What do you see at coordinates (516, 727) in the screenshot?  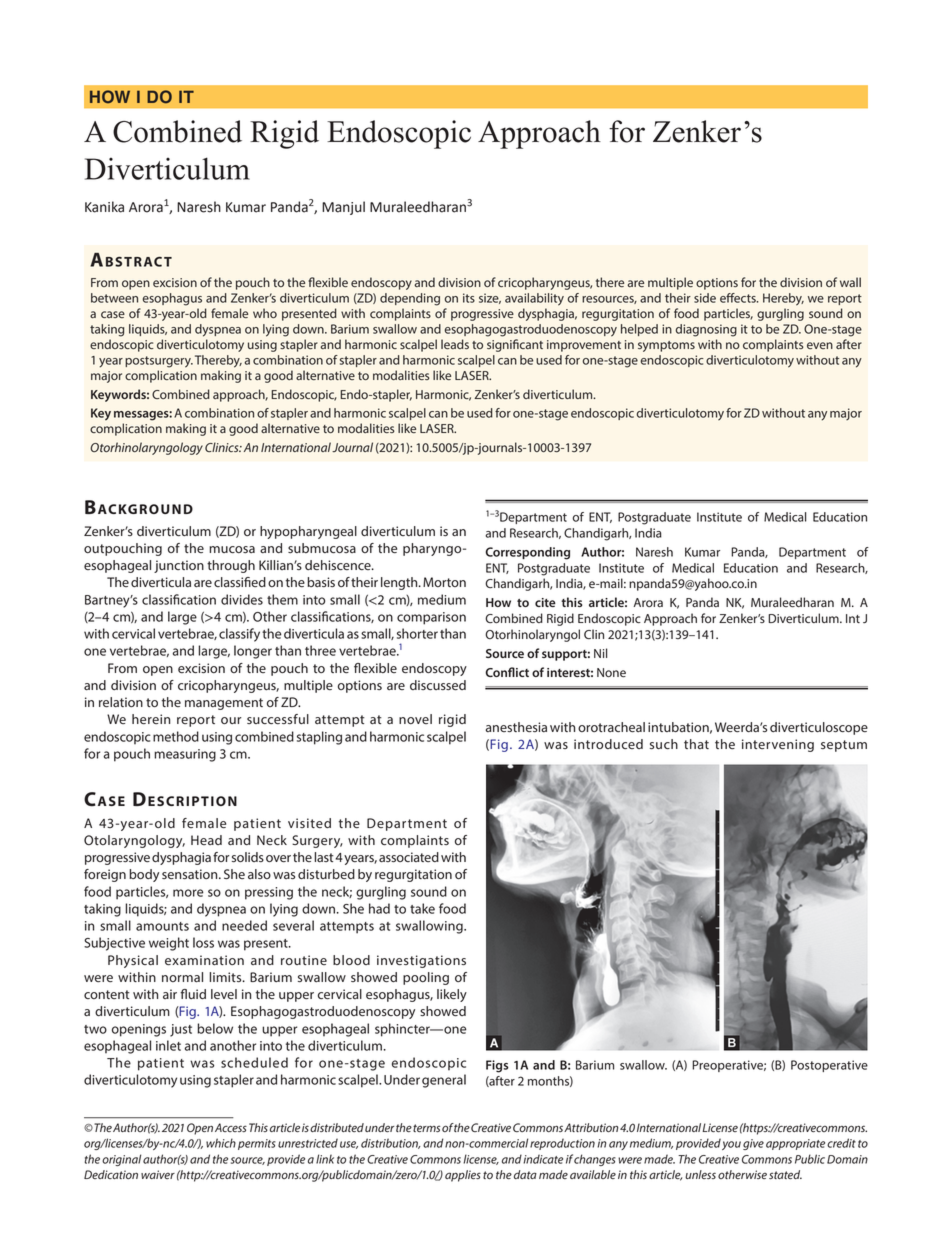 I see `anesthesia` at bounding box center [516, 727].
